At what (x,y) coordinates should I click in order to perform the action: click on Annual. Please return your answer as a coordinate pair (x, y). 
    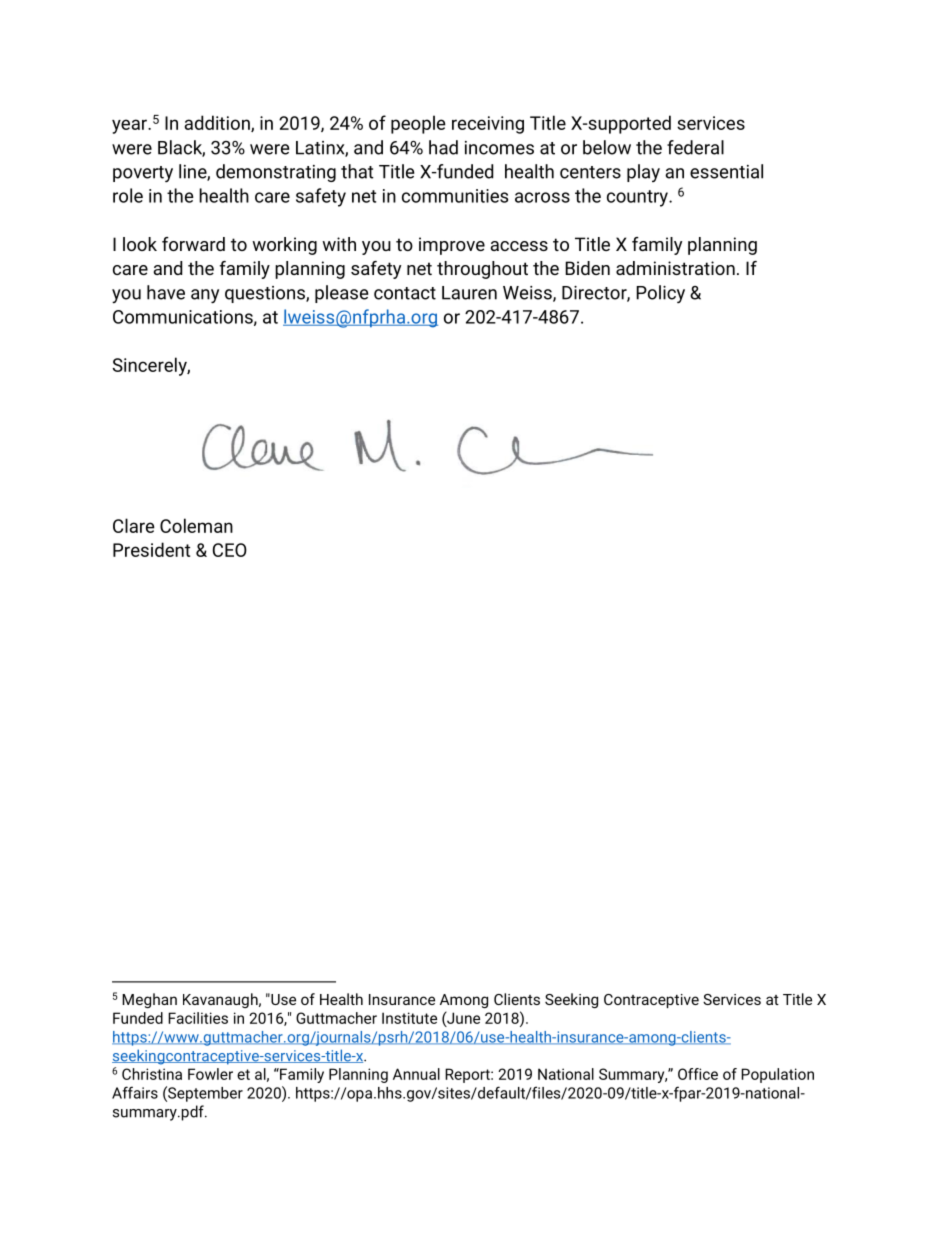
    Looking at the image, I should click on (416, 1074).
